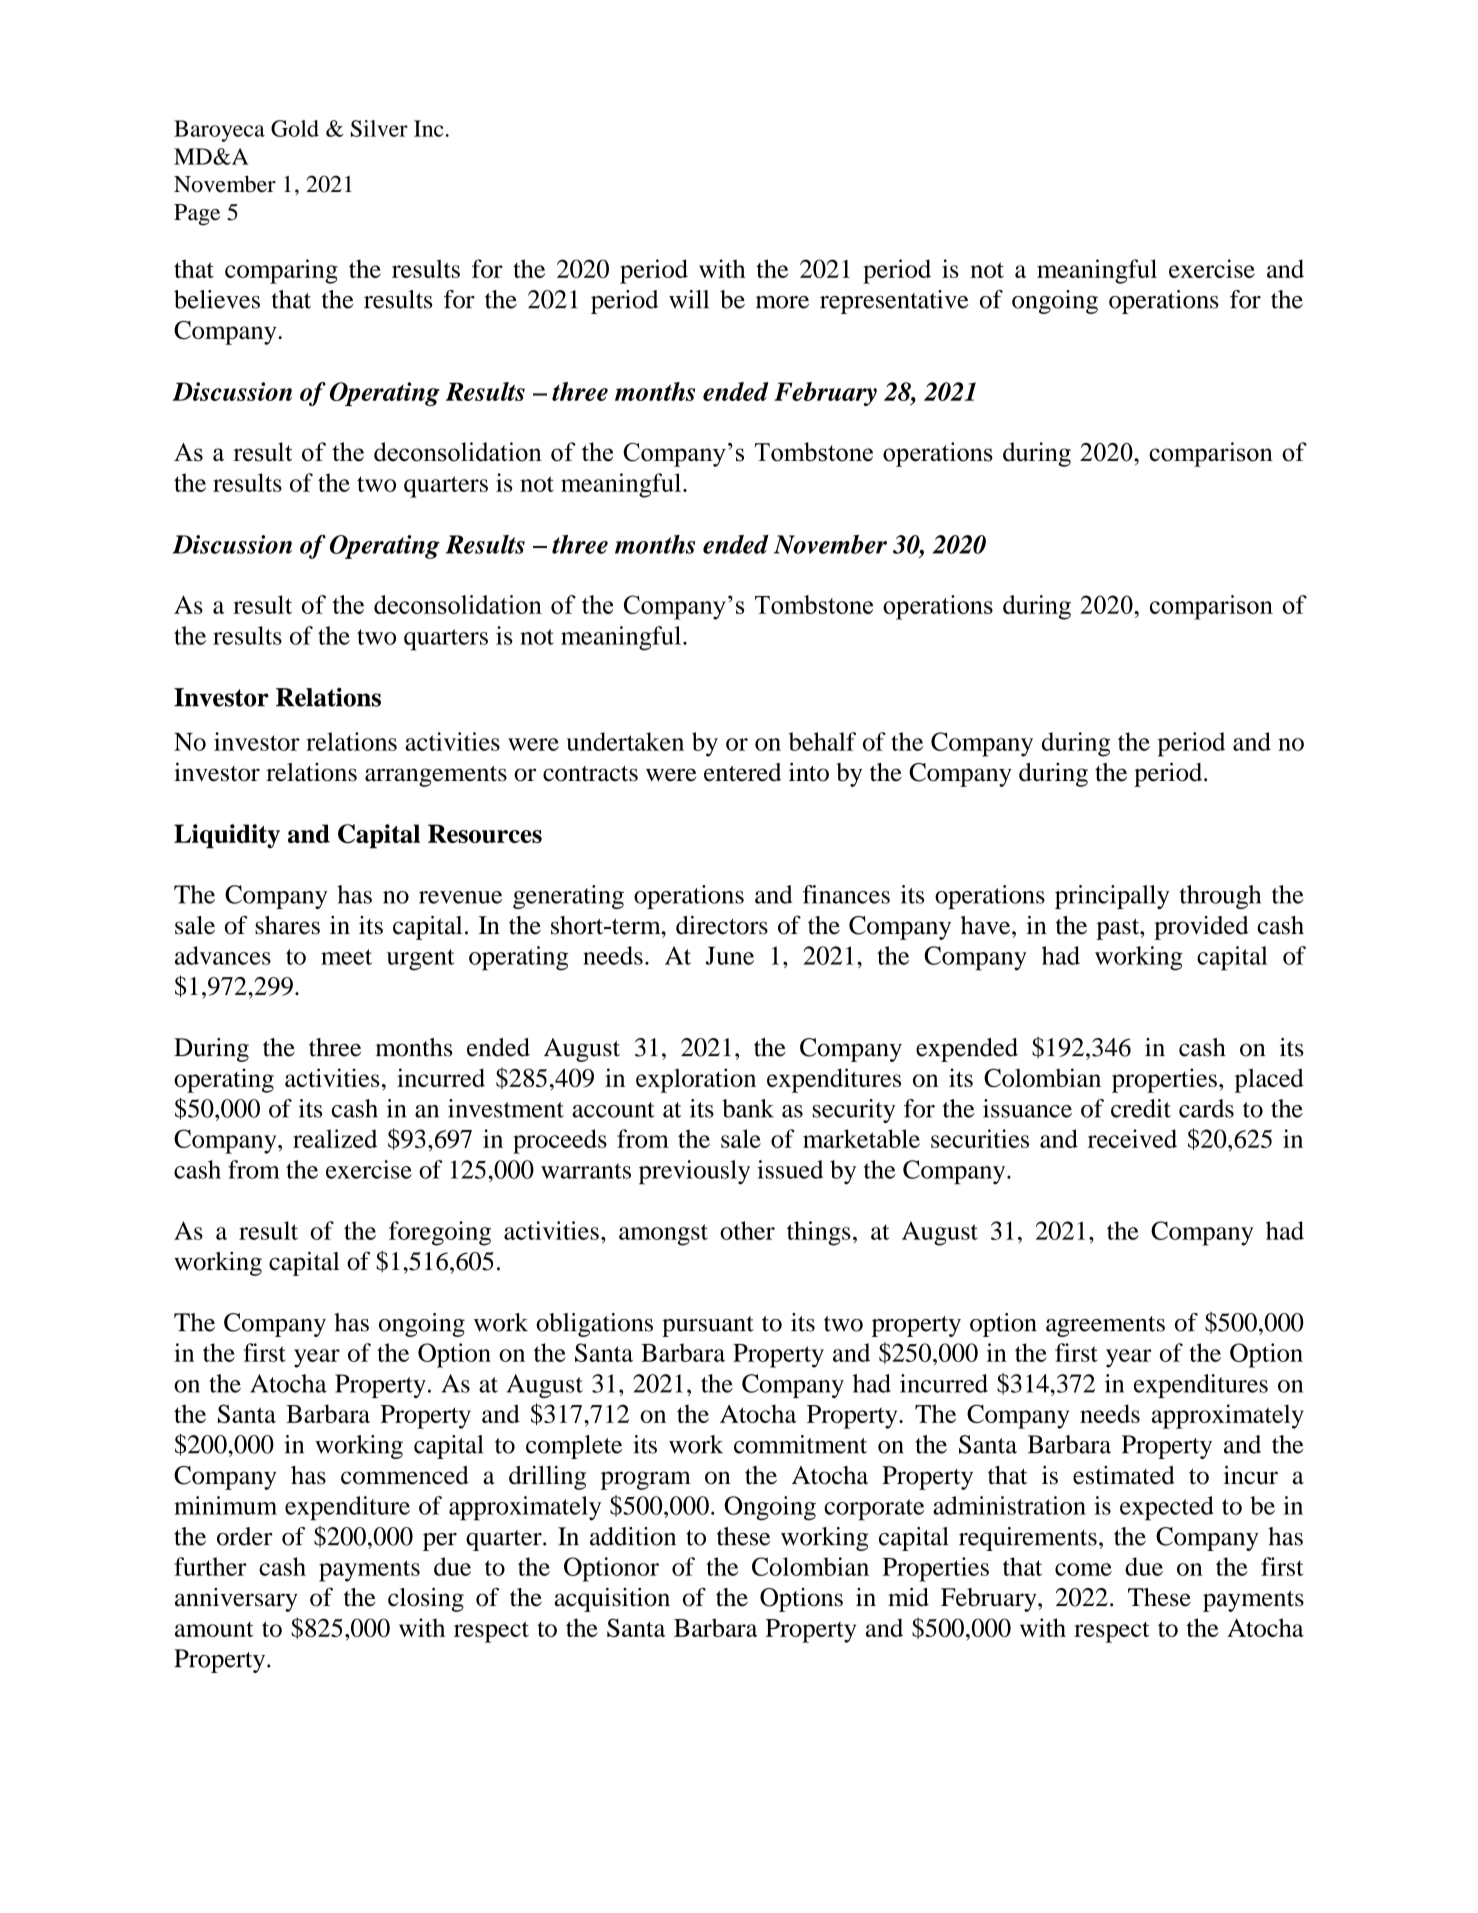 The width and height of the screenshot is (1478, 1913). I want to click on received, so click(1132, 1138).
